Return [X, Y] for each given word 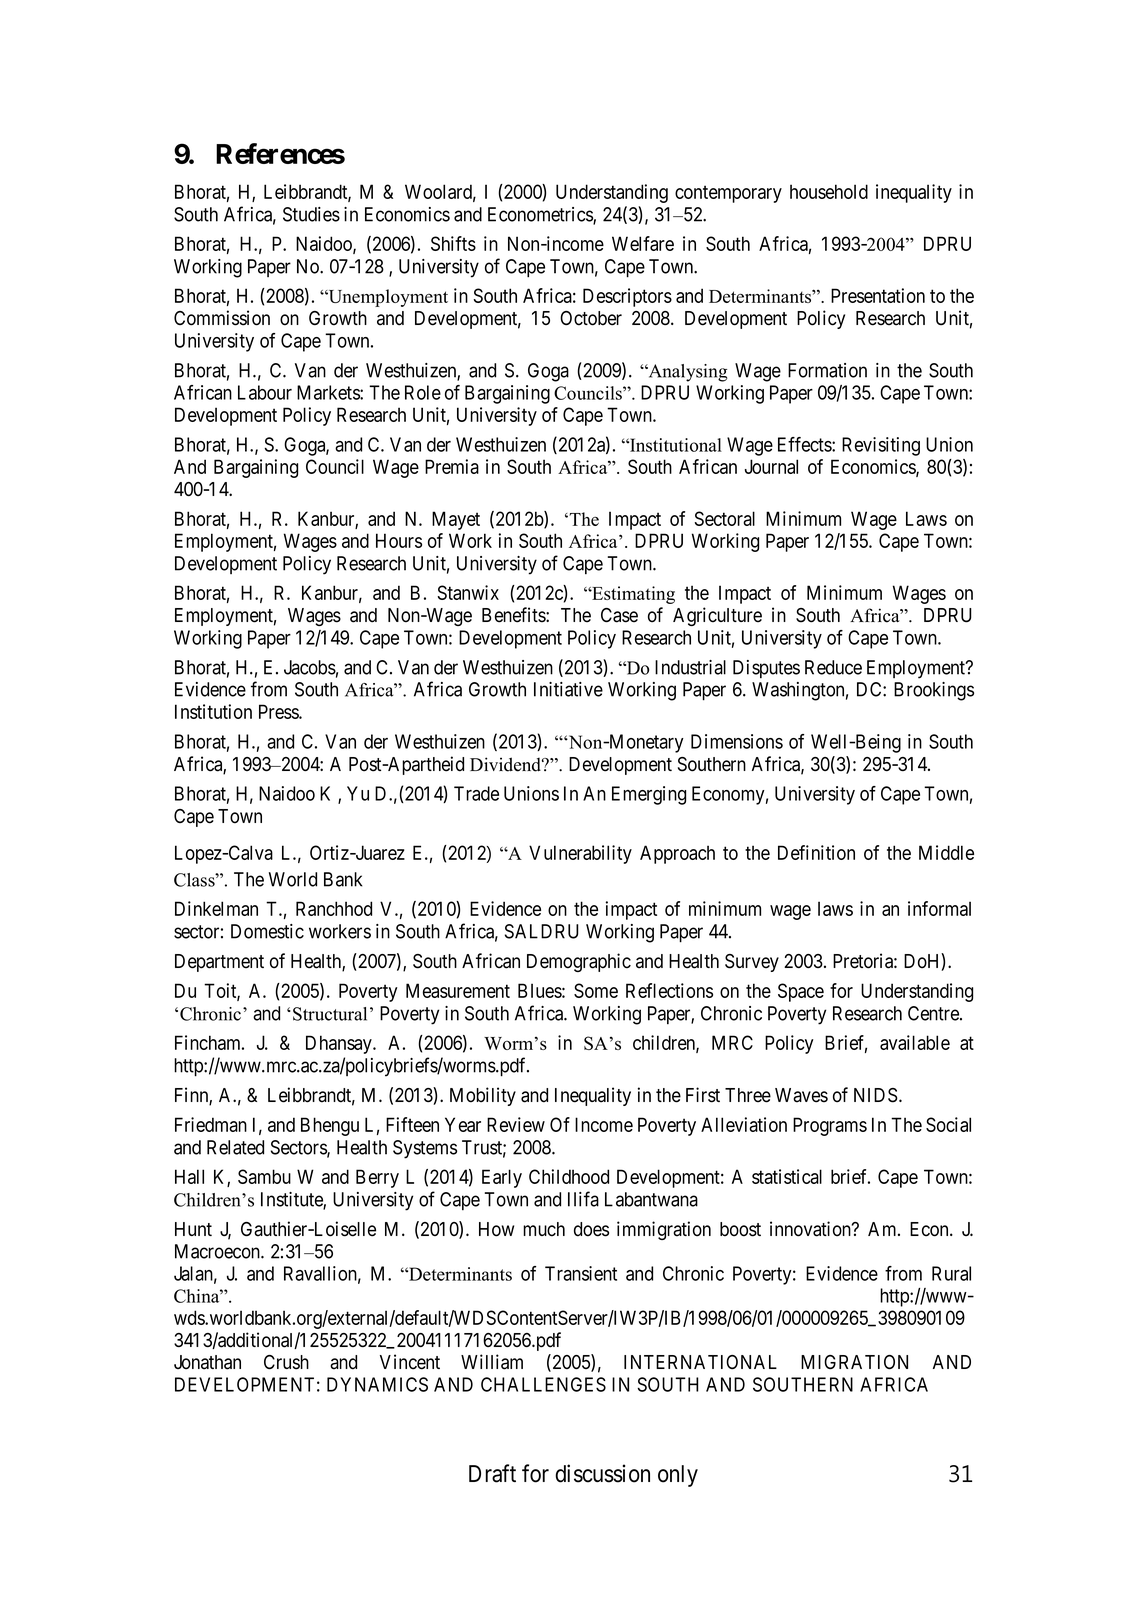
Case [619, 615]
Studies [311, 214]
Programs [830, 1126]
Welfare [643, 243]
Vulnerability [580, 854]
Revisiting [881, 446]
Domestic [267, 931]
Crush [286, 1362]
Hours [399, 540]
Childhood [569, 1176]
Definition [816, 852]
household [829, 191]
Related [235, 1147]
